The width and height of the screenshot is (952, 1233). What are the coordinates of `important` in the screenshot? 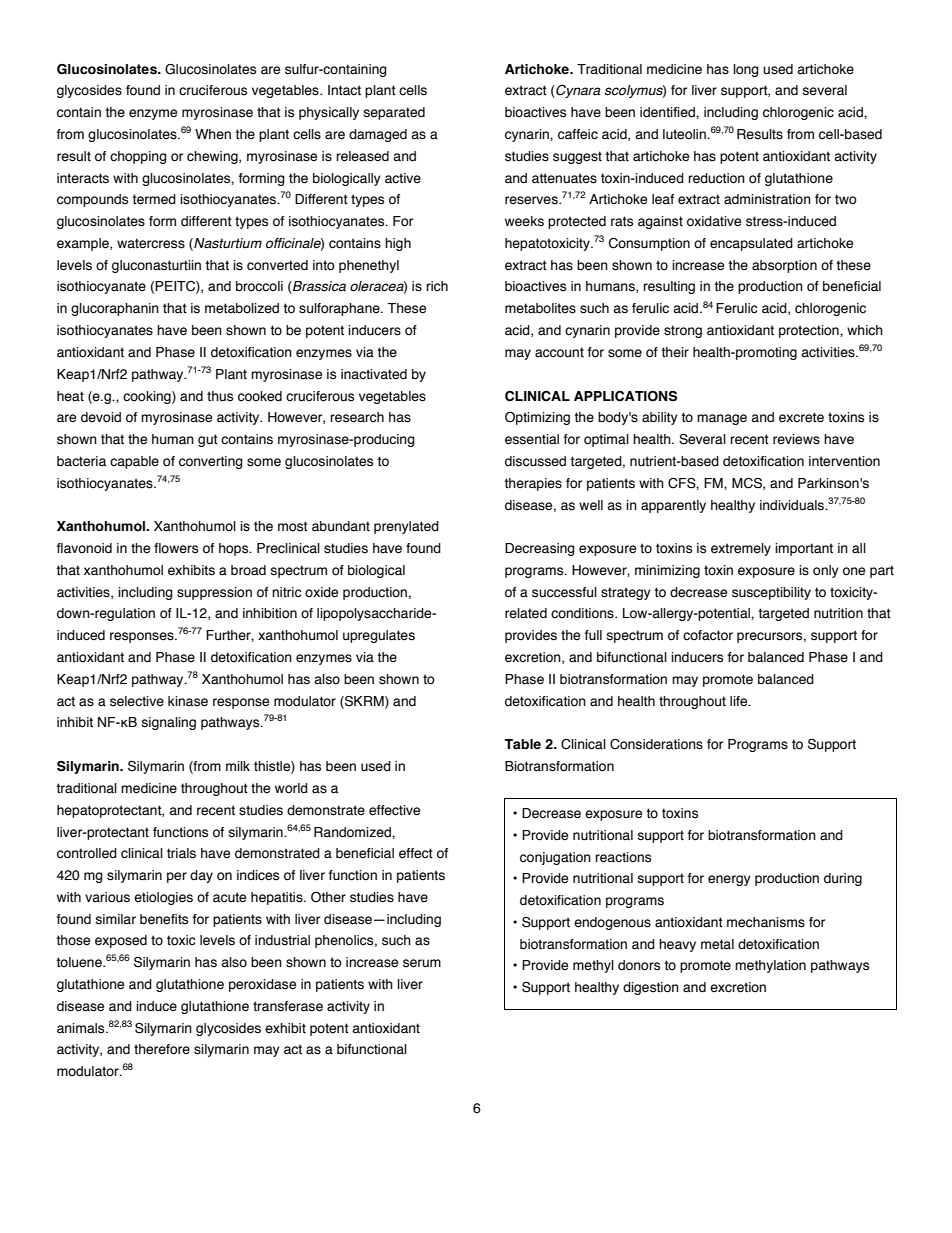 It's located at (804, 549).
